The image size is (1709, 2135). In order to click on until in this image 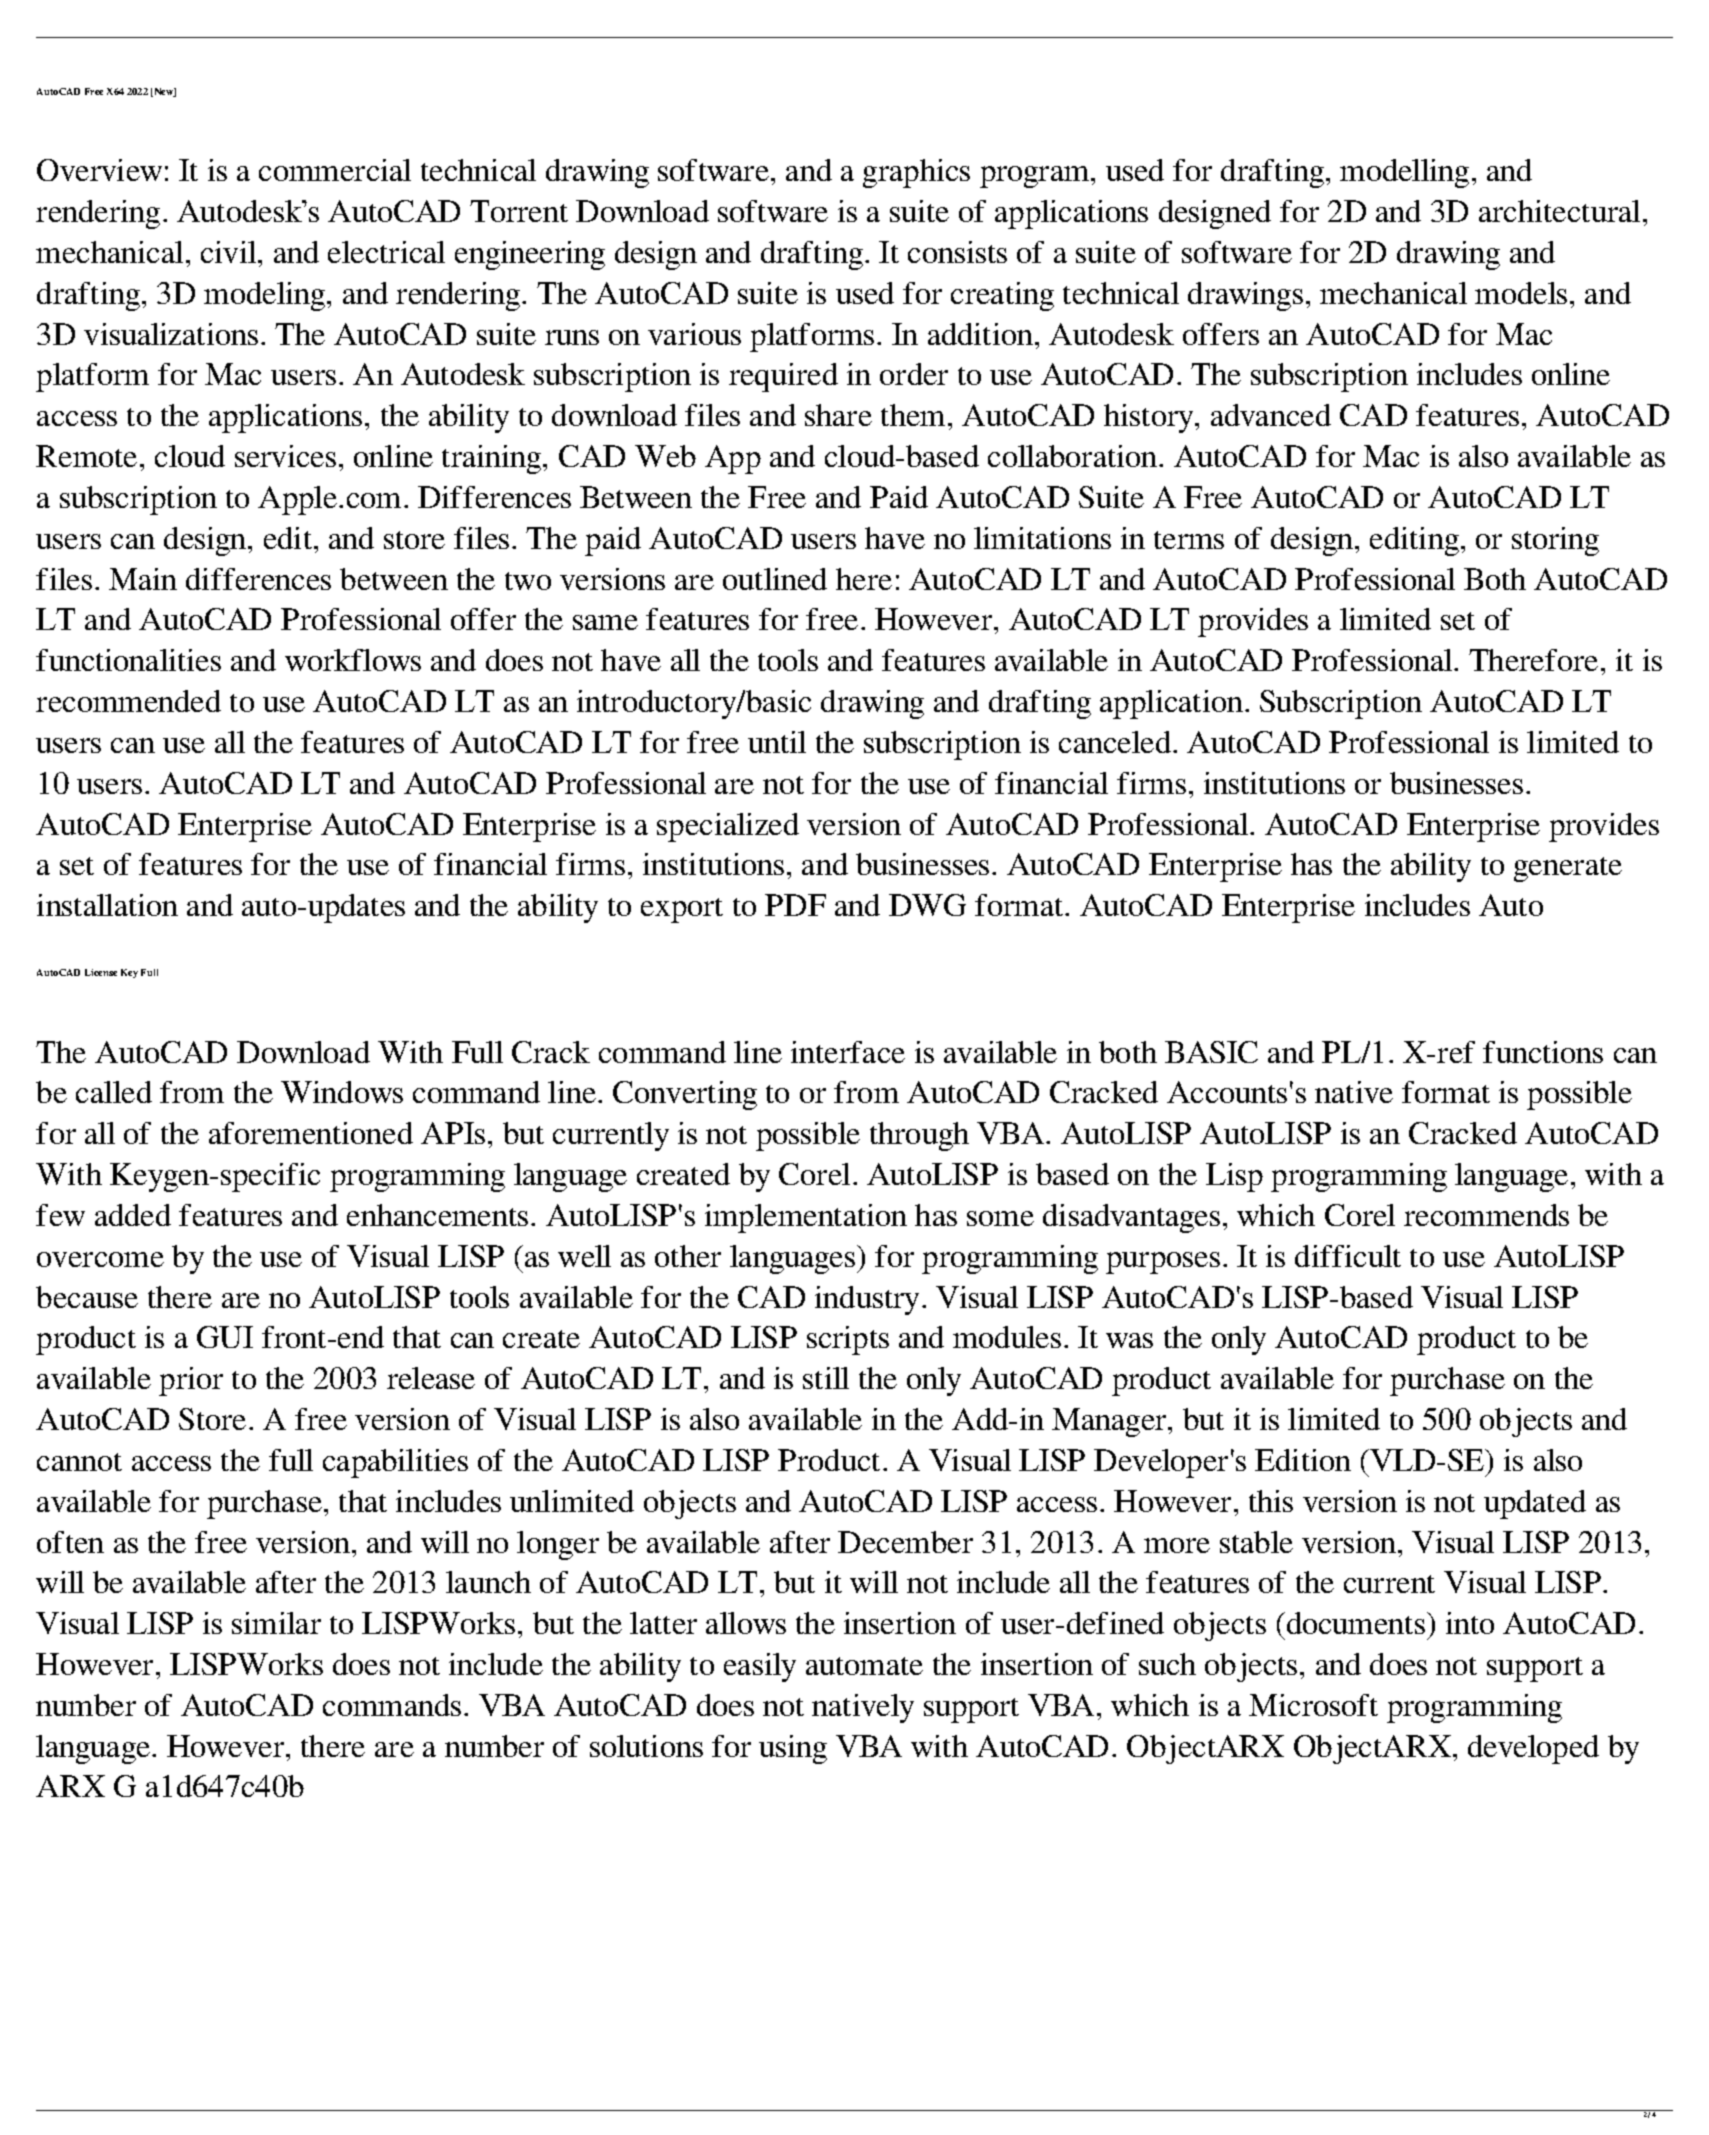, I will do `click(777, 742)`.
